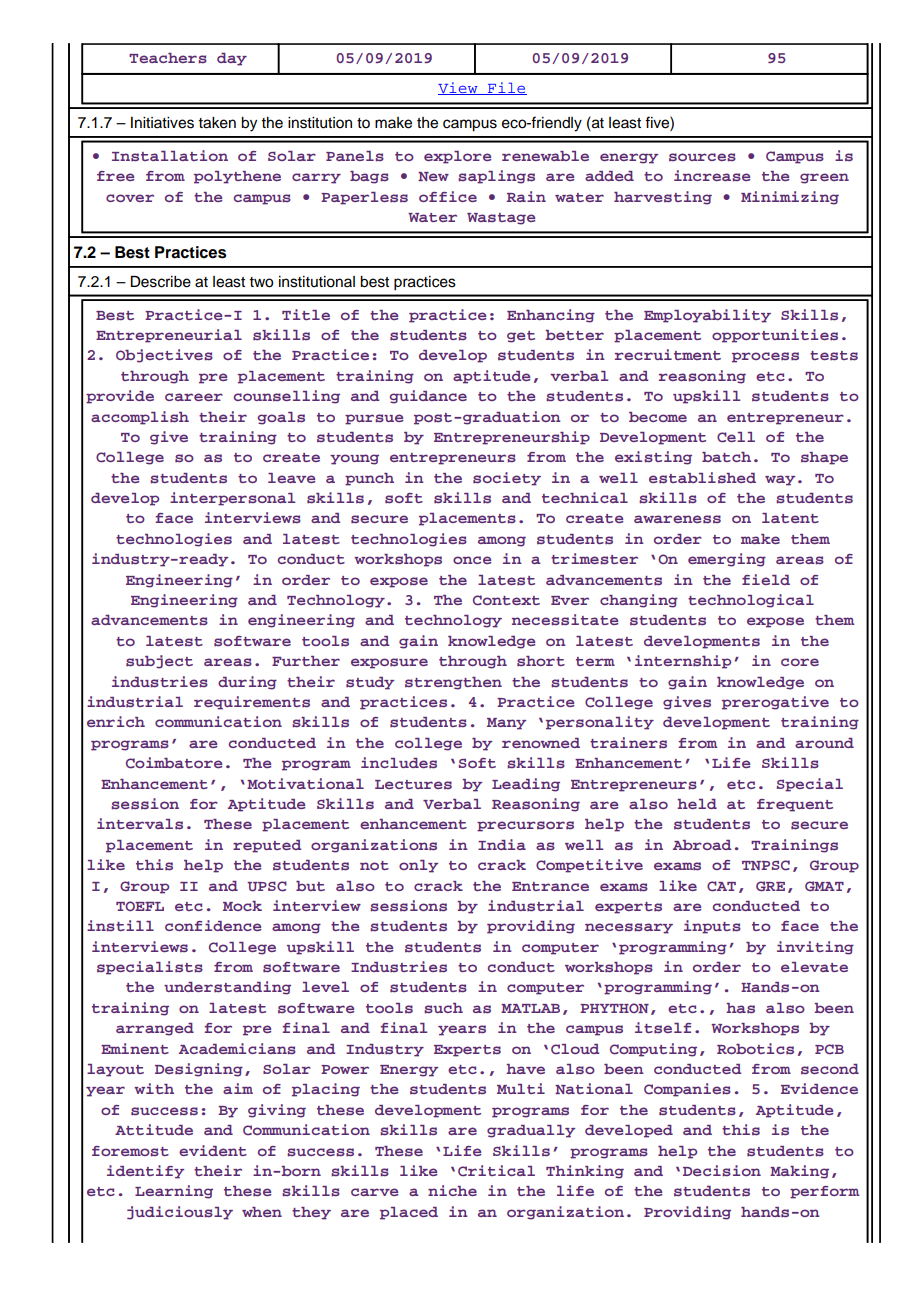  Describe the element at coordinates (174, 1192) in the screenshot. I see `Learning` at that location.
